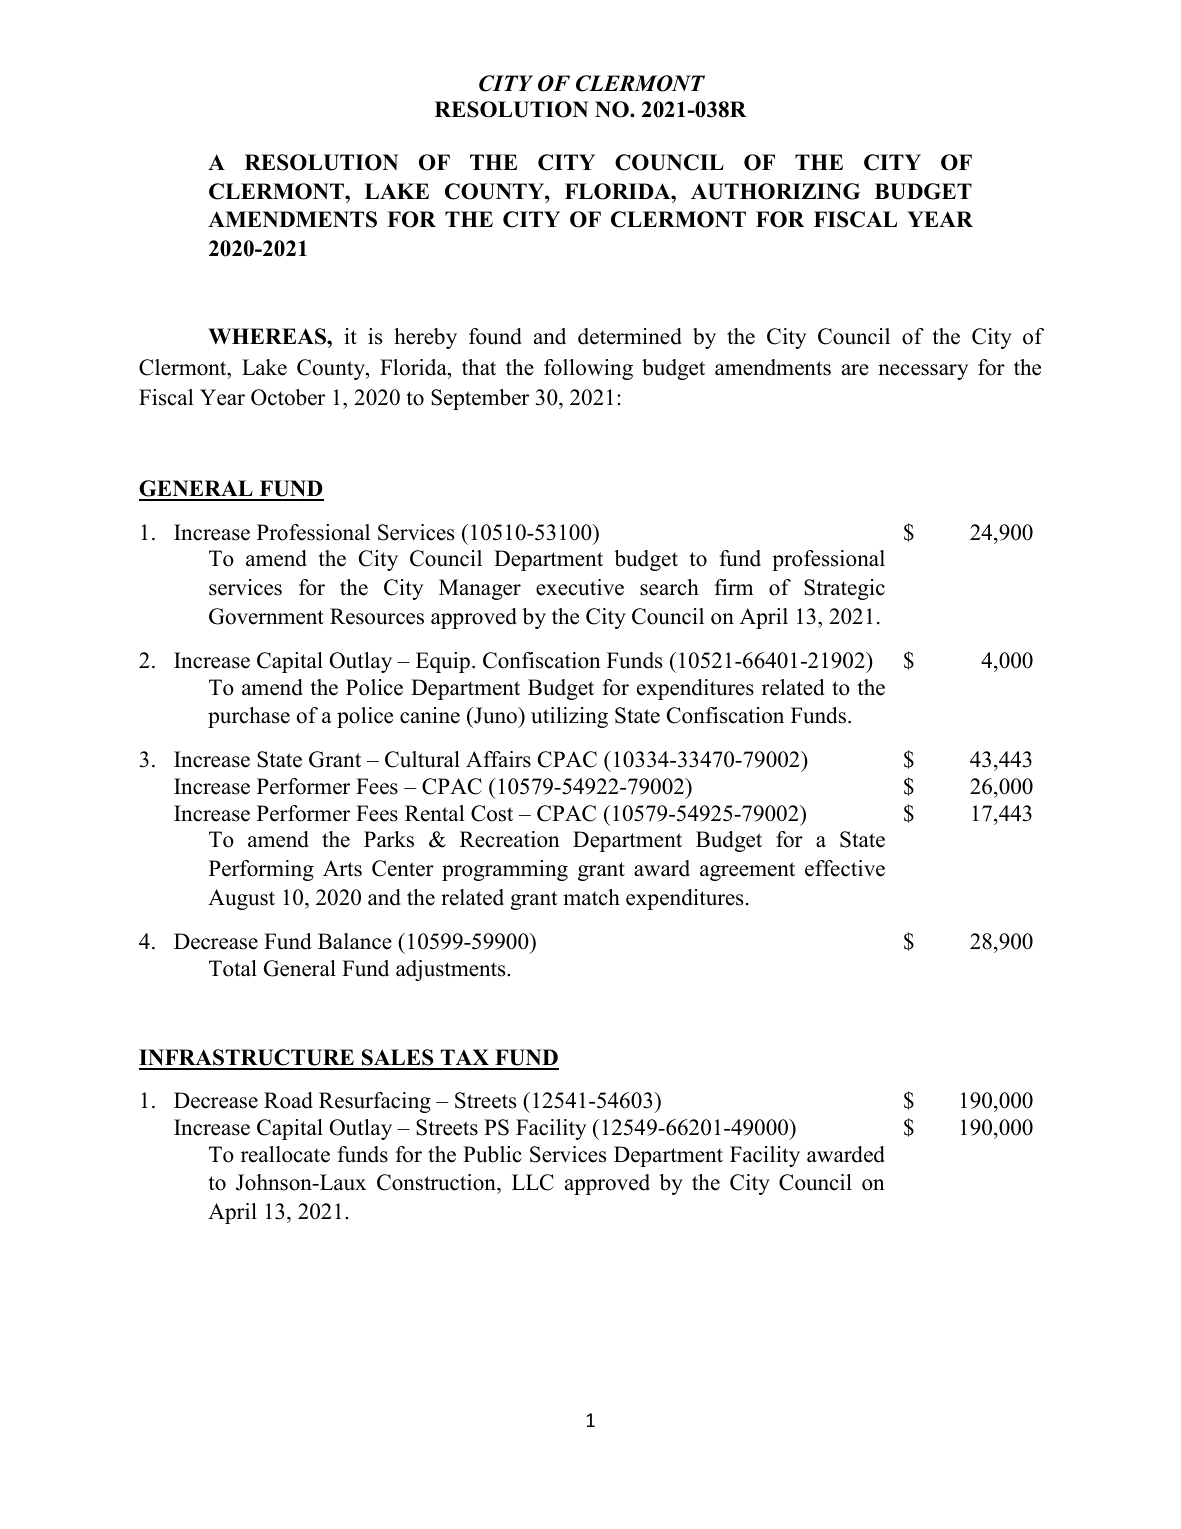 This image has width=1181, height=1529. I want to click on purchase, so click(249, 717).
